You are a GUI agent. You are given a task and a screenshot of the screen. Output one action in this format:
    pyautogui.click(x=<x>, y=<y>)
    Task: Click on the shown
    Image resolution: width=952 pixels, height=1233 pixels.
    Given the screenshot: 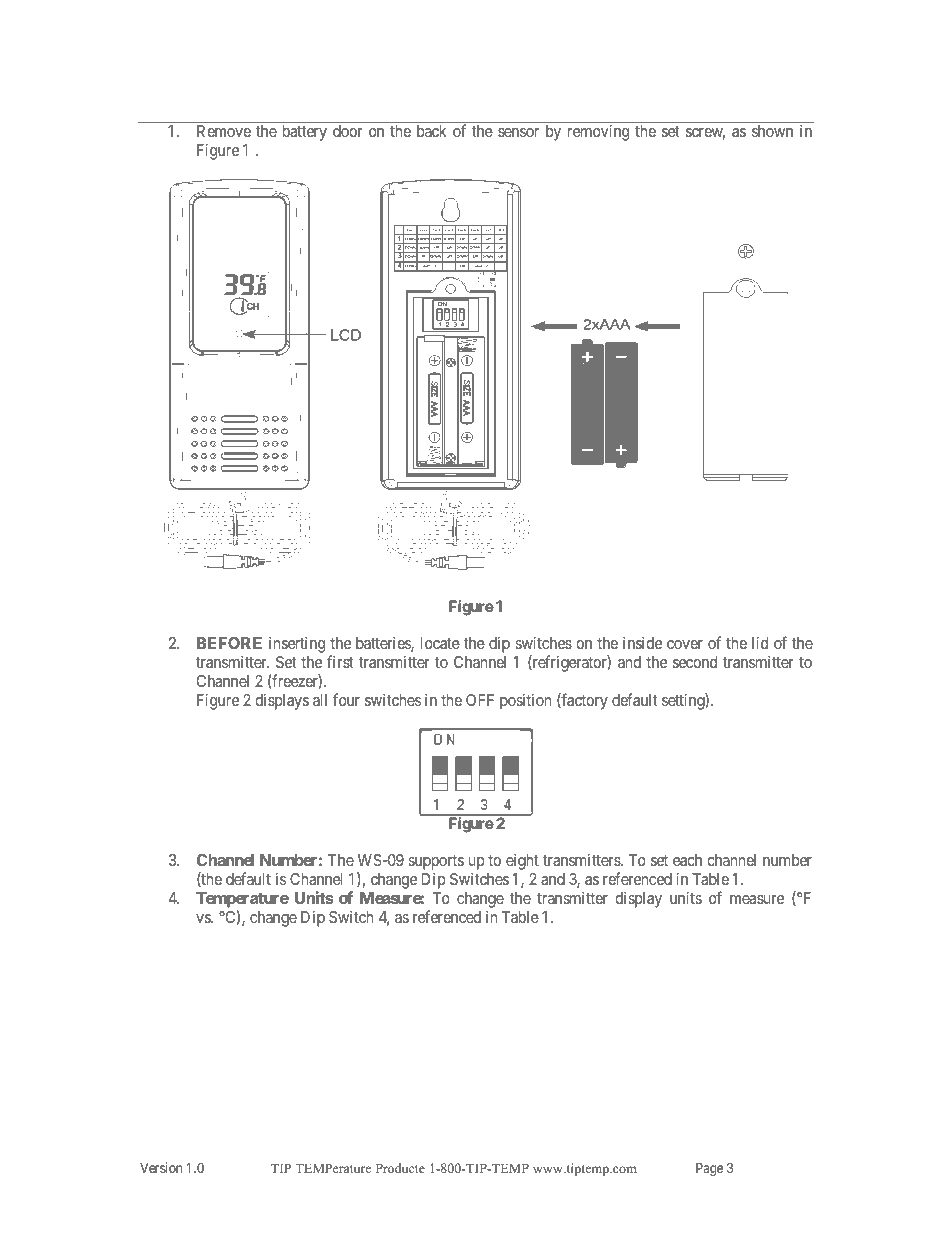 What is the action you would take?
    pyautogui.click(x=772, y=131)
